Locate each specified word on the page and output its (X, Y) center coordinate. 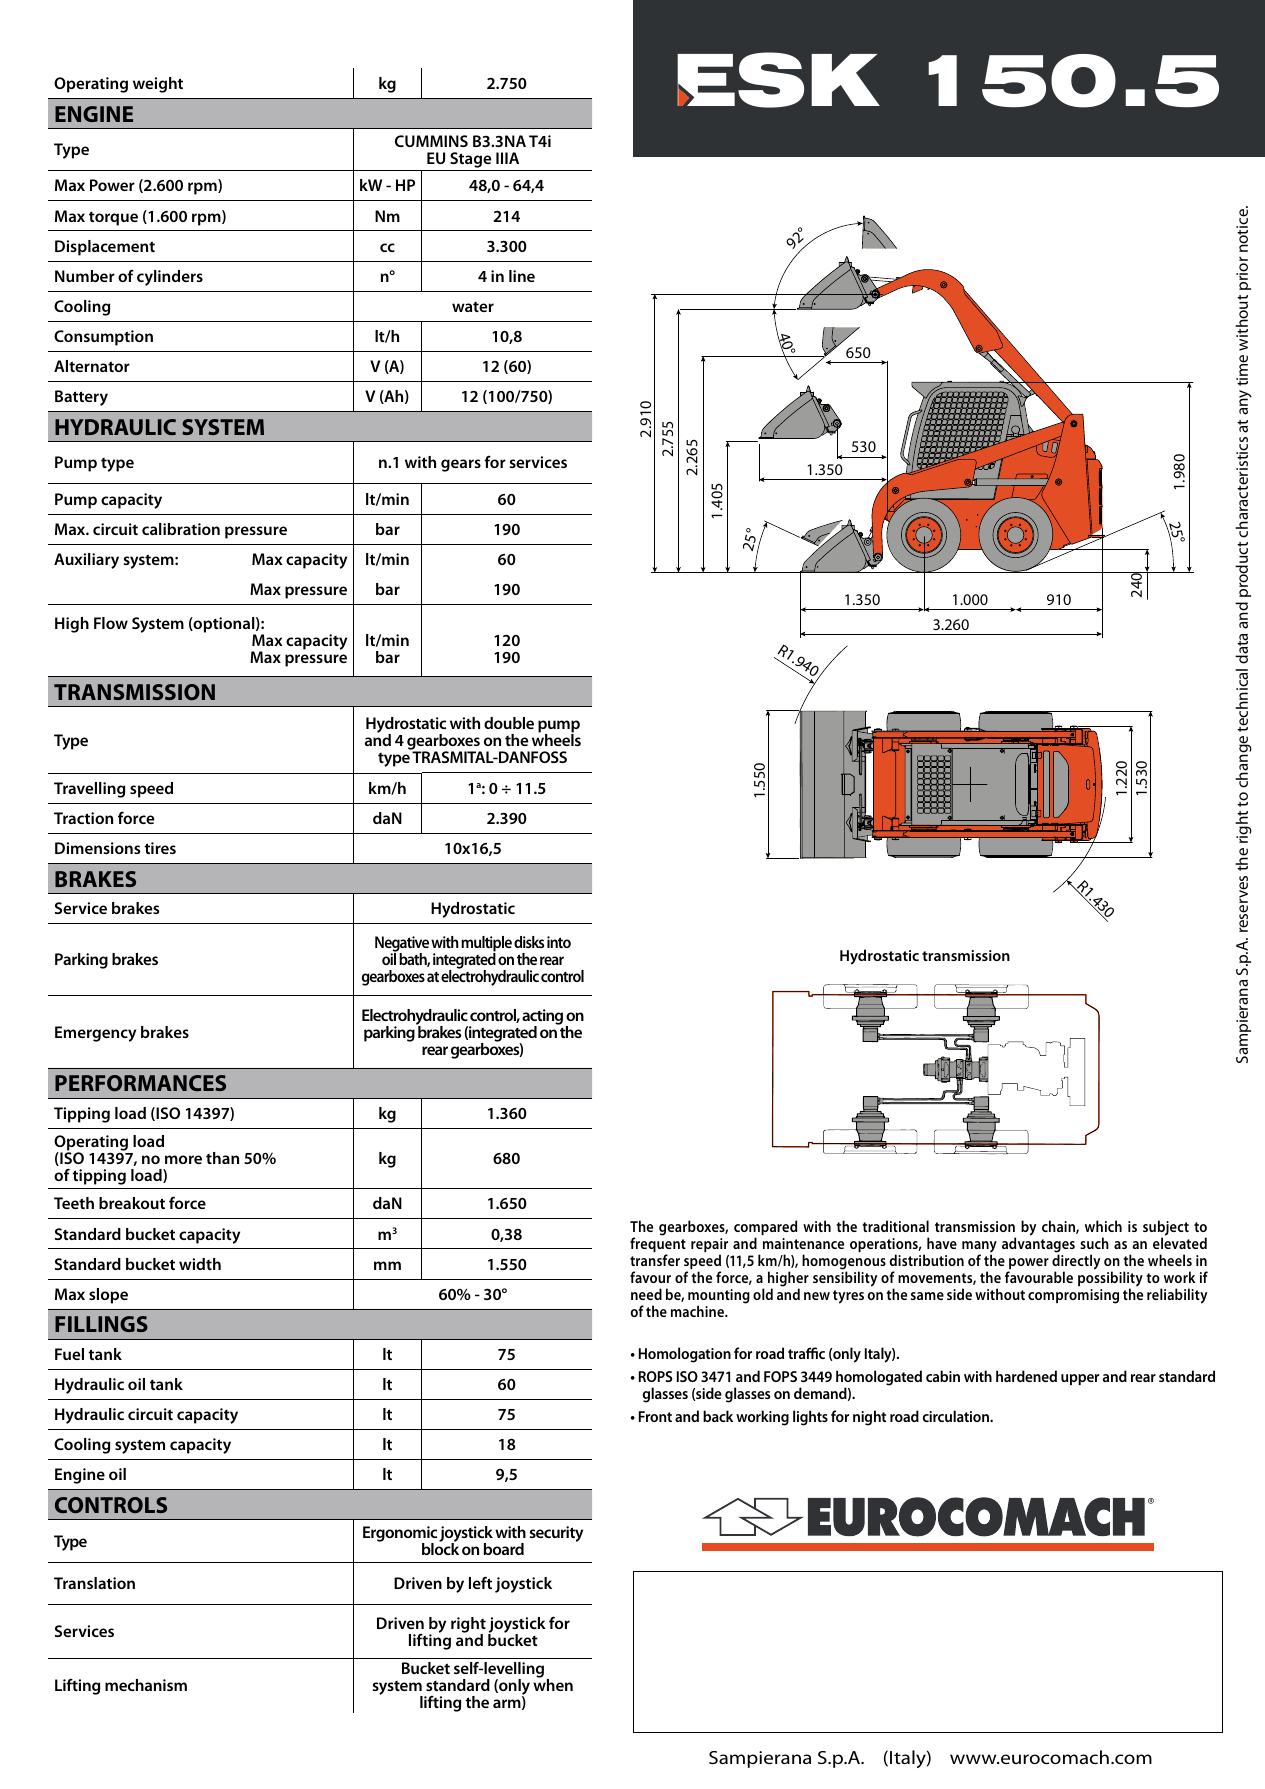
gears (461, 465)
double (509, 723)
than (222, 1158)
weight (158, 85)
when (553, 1684)
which (1103, 1226)
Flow (111, 623)
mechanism (146, 1685)
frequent (658, 1245)
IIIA (507, 158)
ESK (778, 80)
